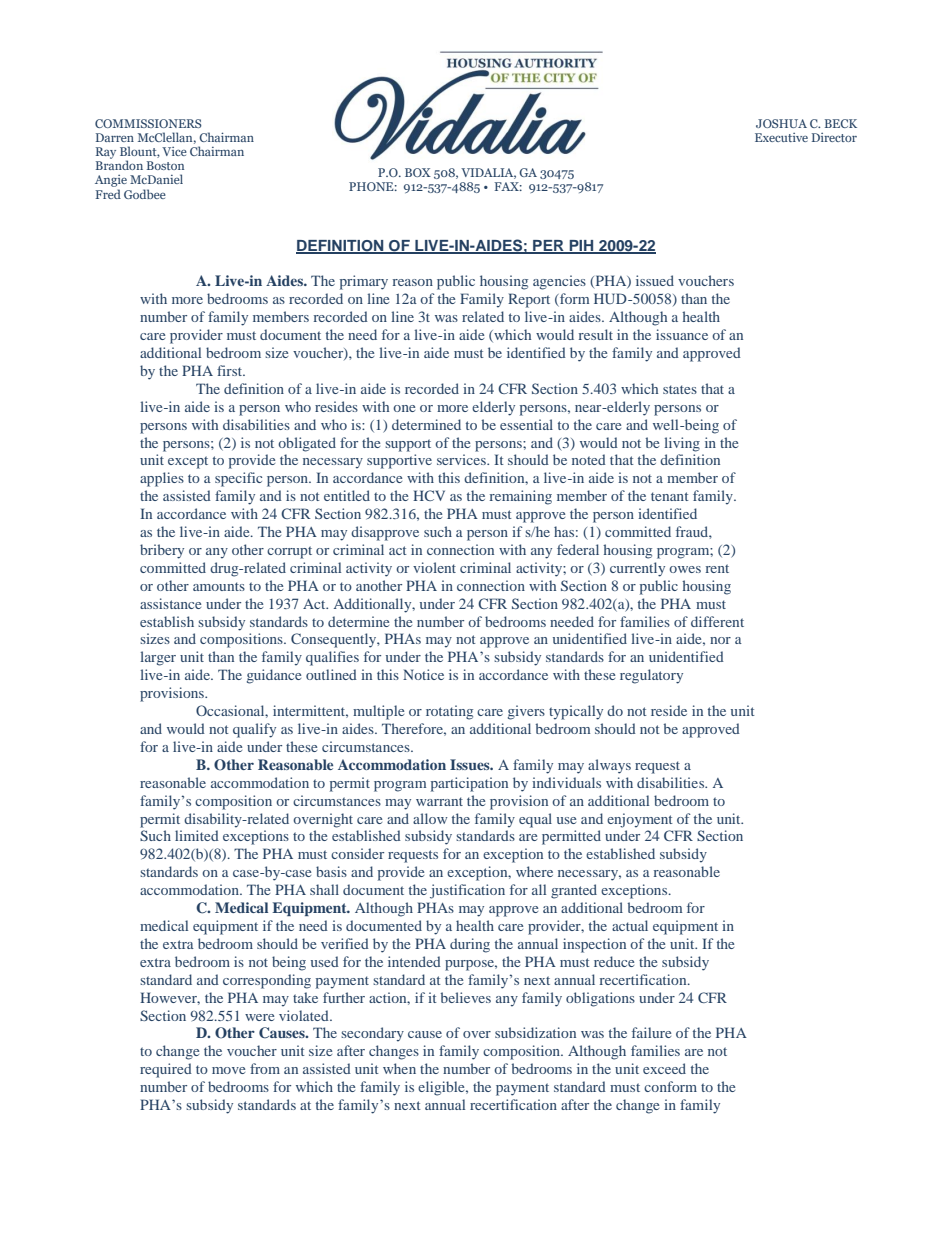  What do you see at coordinates (166, 1070) in the document?
I see `required` at bounding box center [166, 1070].
